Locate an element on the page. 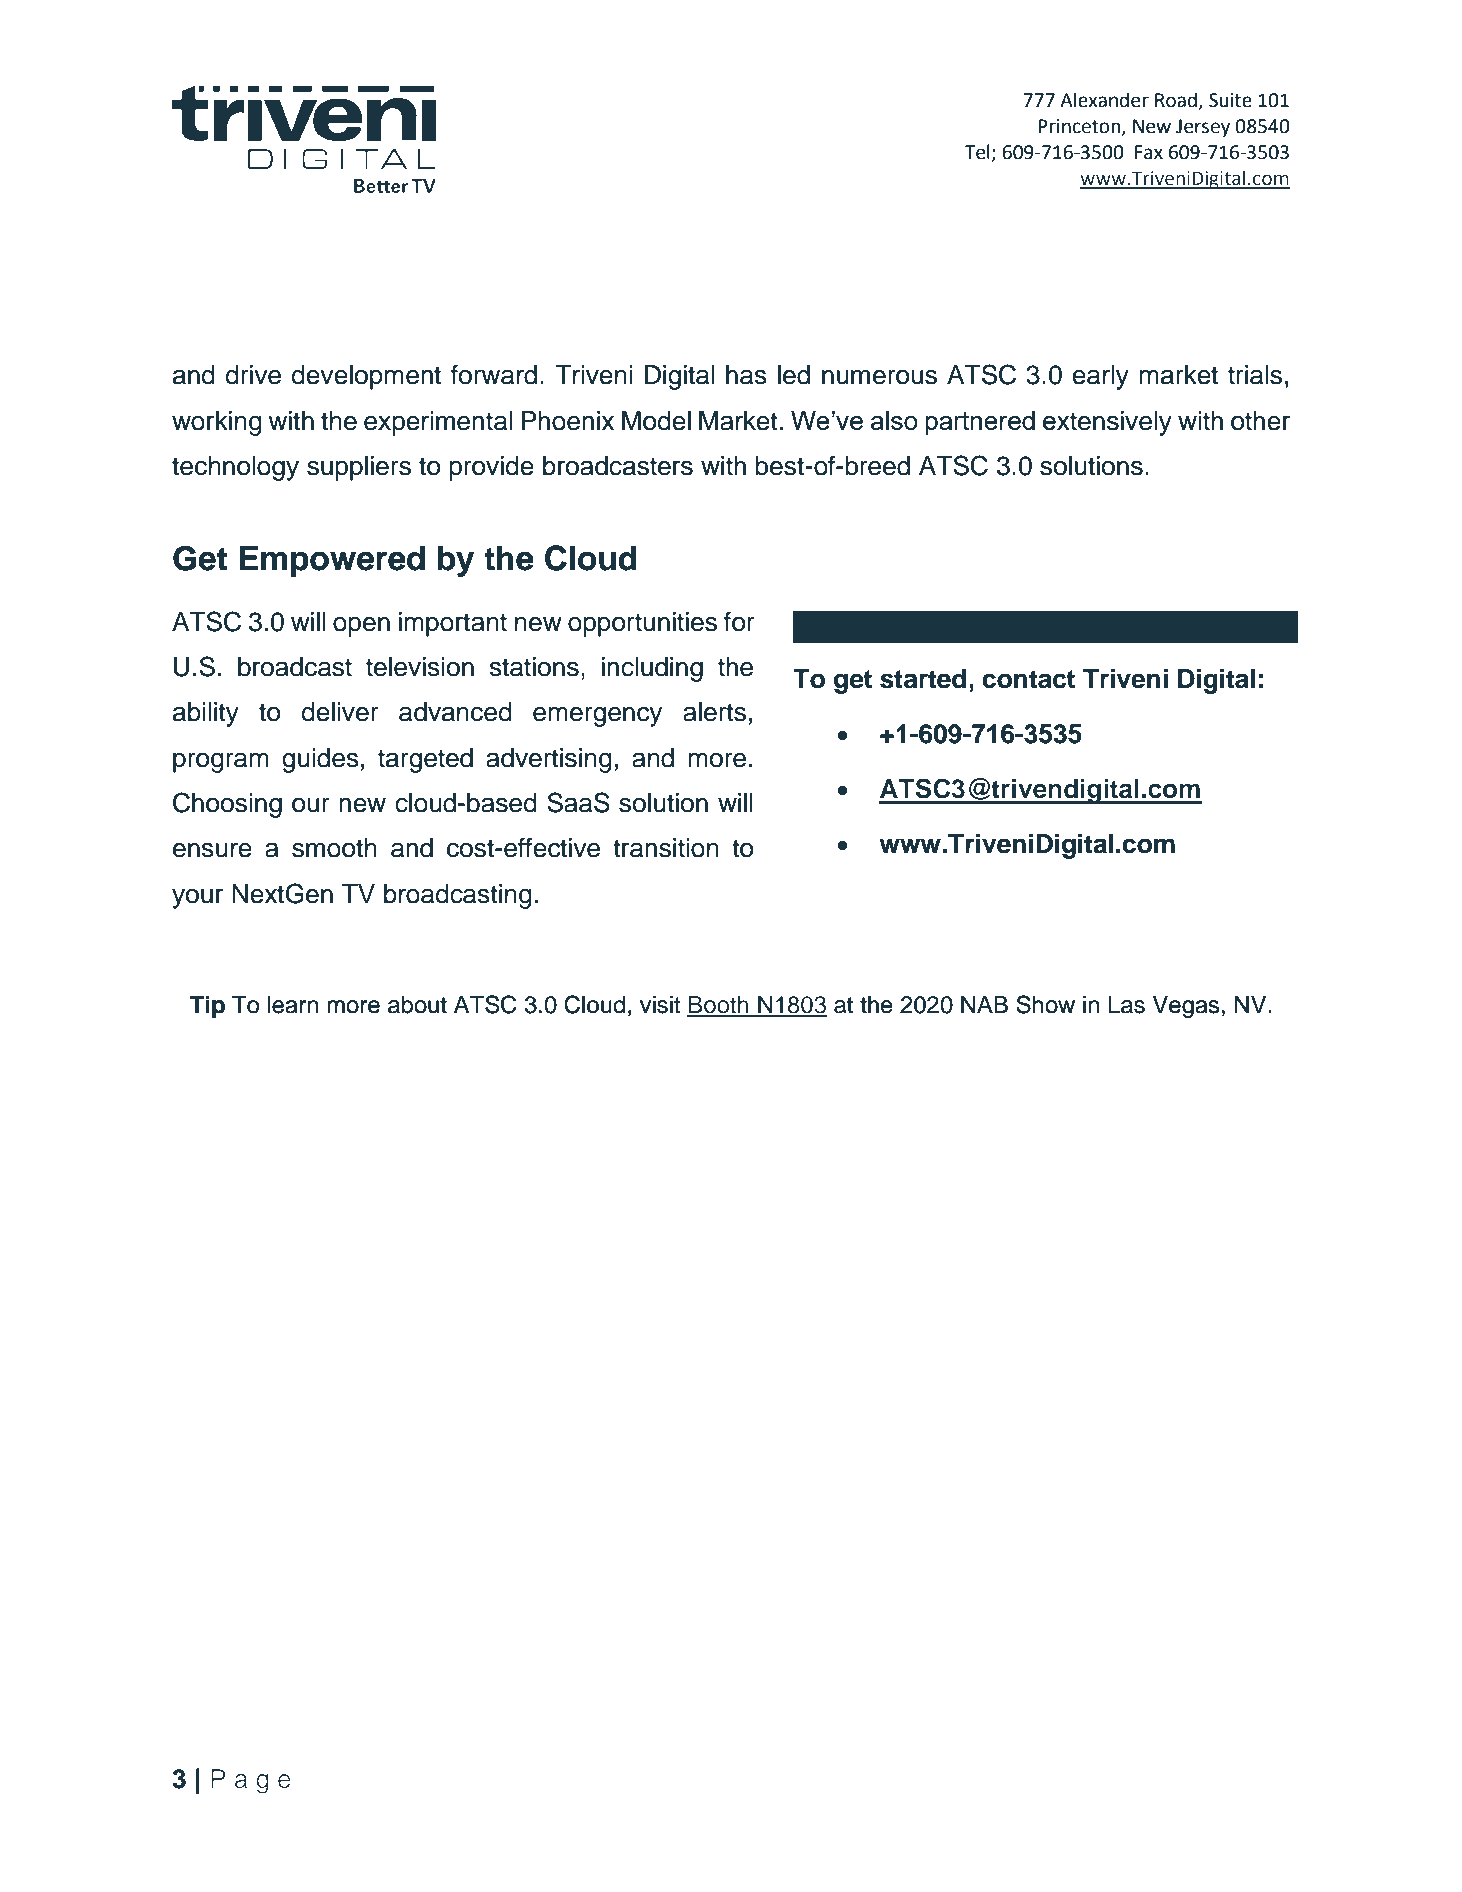 The height and width of the document is (1892, 1462). opportunities is located at coordinates (642, 624).
